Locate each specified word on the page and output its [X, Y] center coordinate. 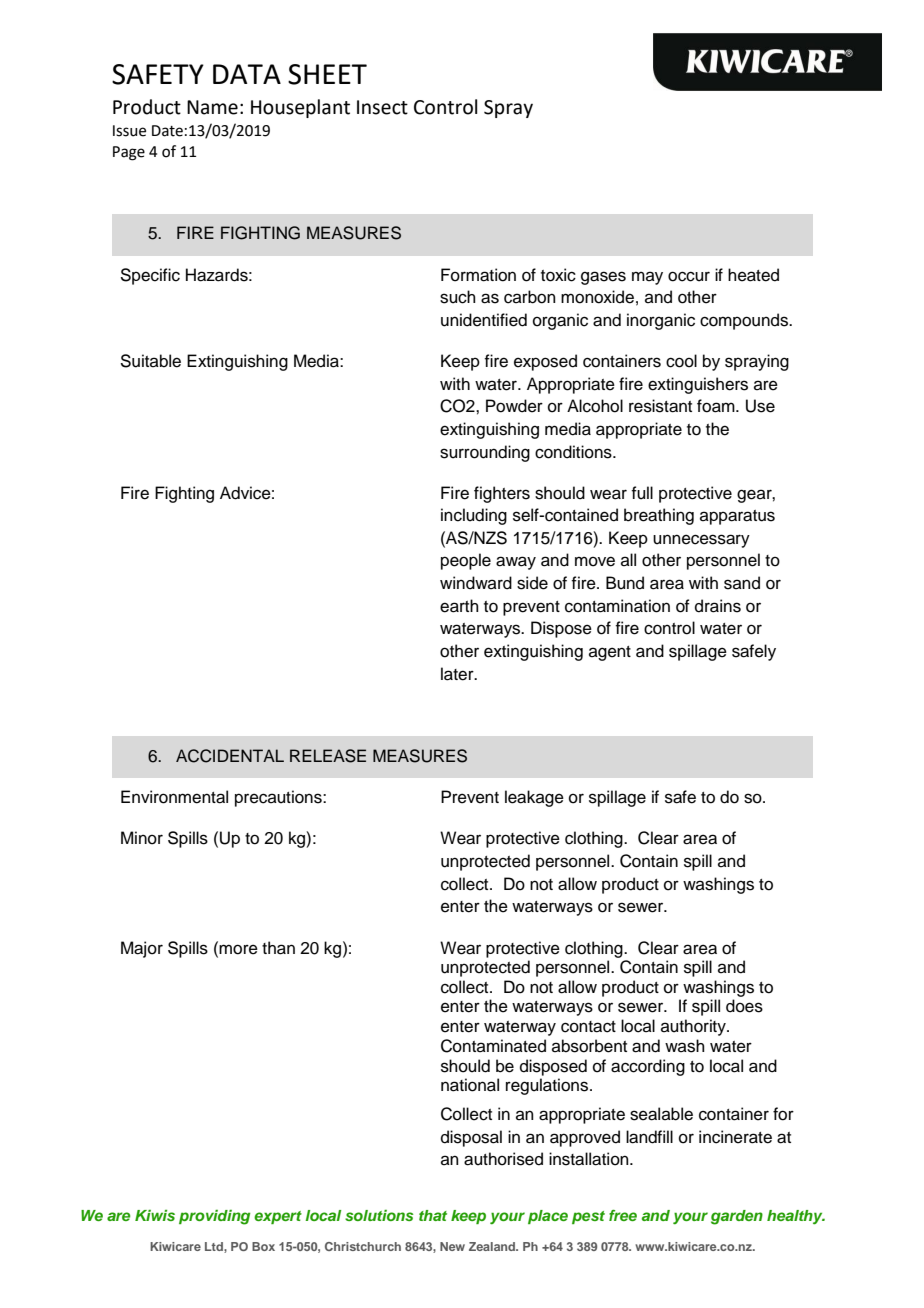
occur [689, 276]
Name [212, 107]
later [458, 674]
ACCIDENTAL [230, 756]
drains [718, 606]
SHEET [327, 74]
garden [737, 1217]
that [433, 1215]
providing [214, 1217]
